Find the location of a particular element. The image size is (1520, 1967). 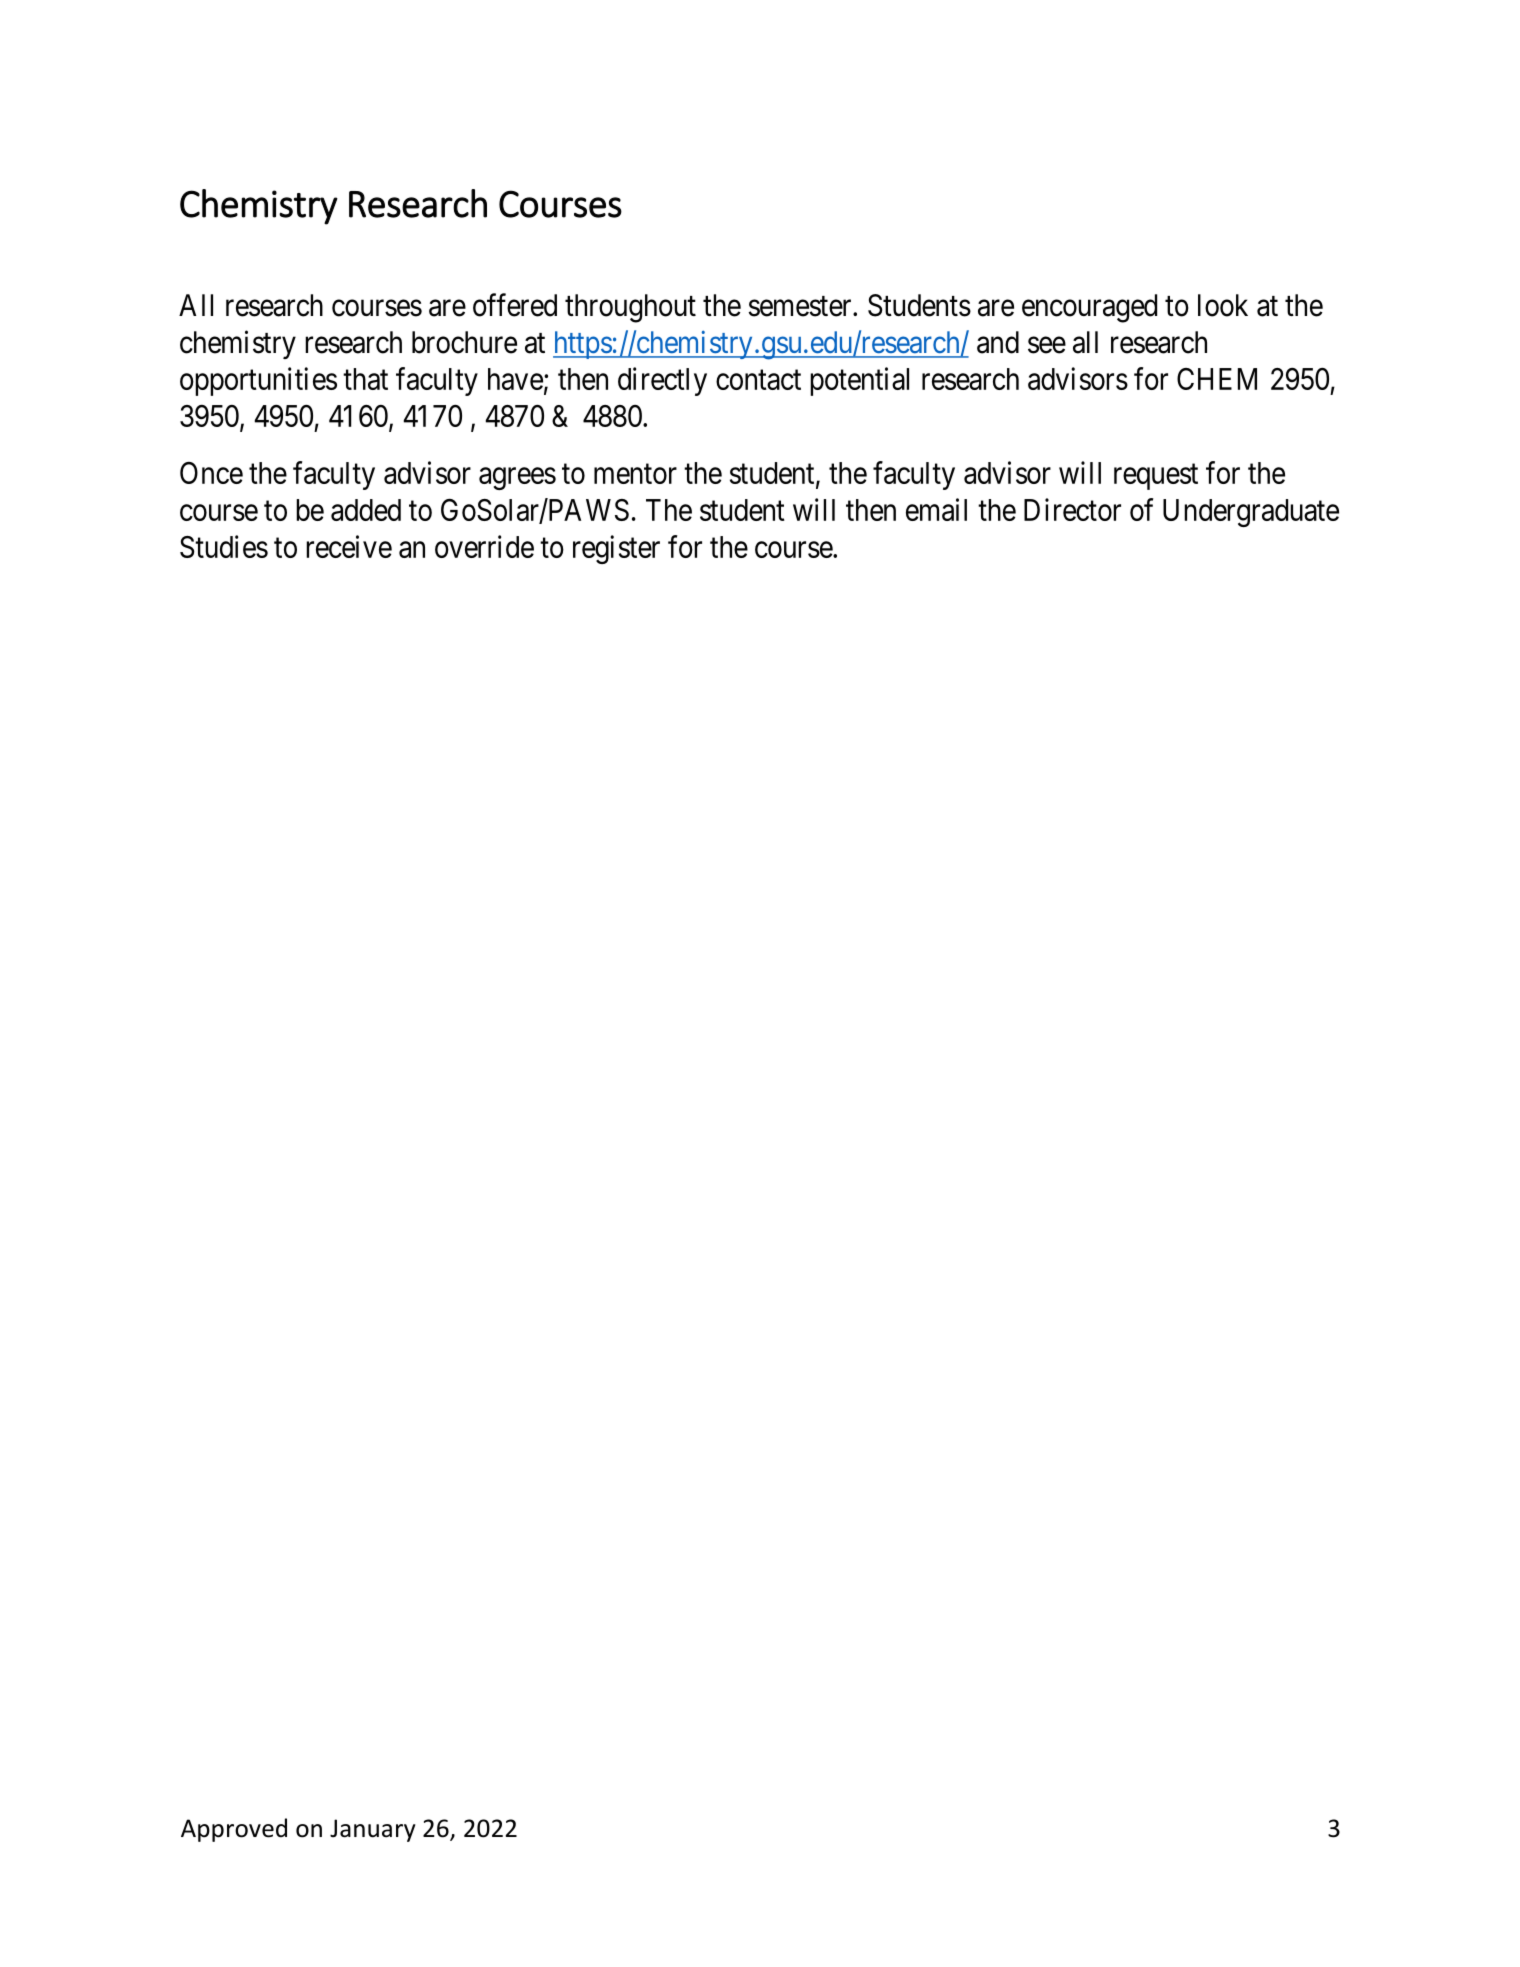

that is located at coordinates (365, 379).
